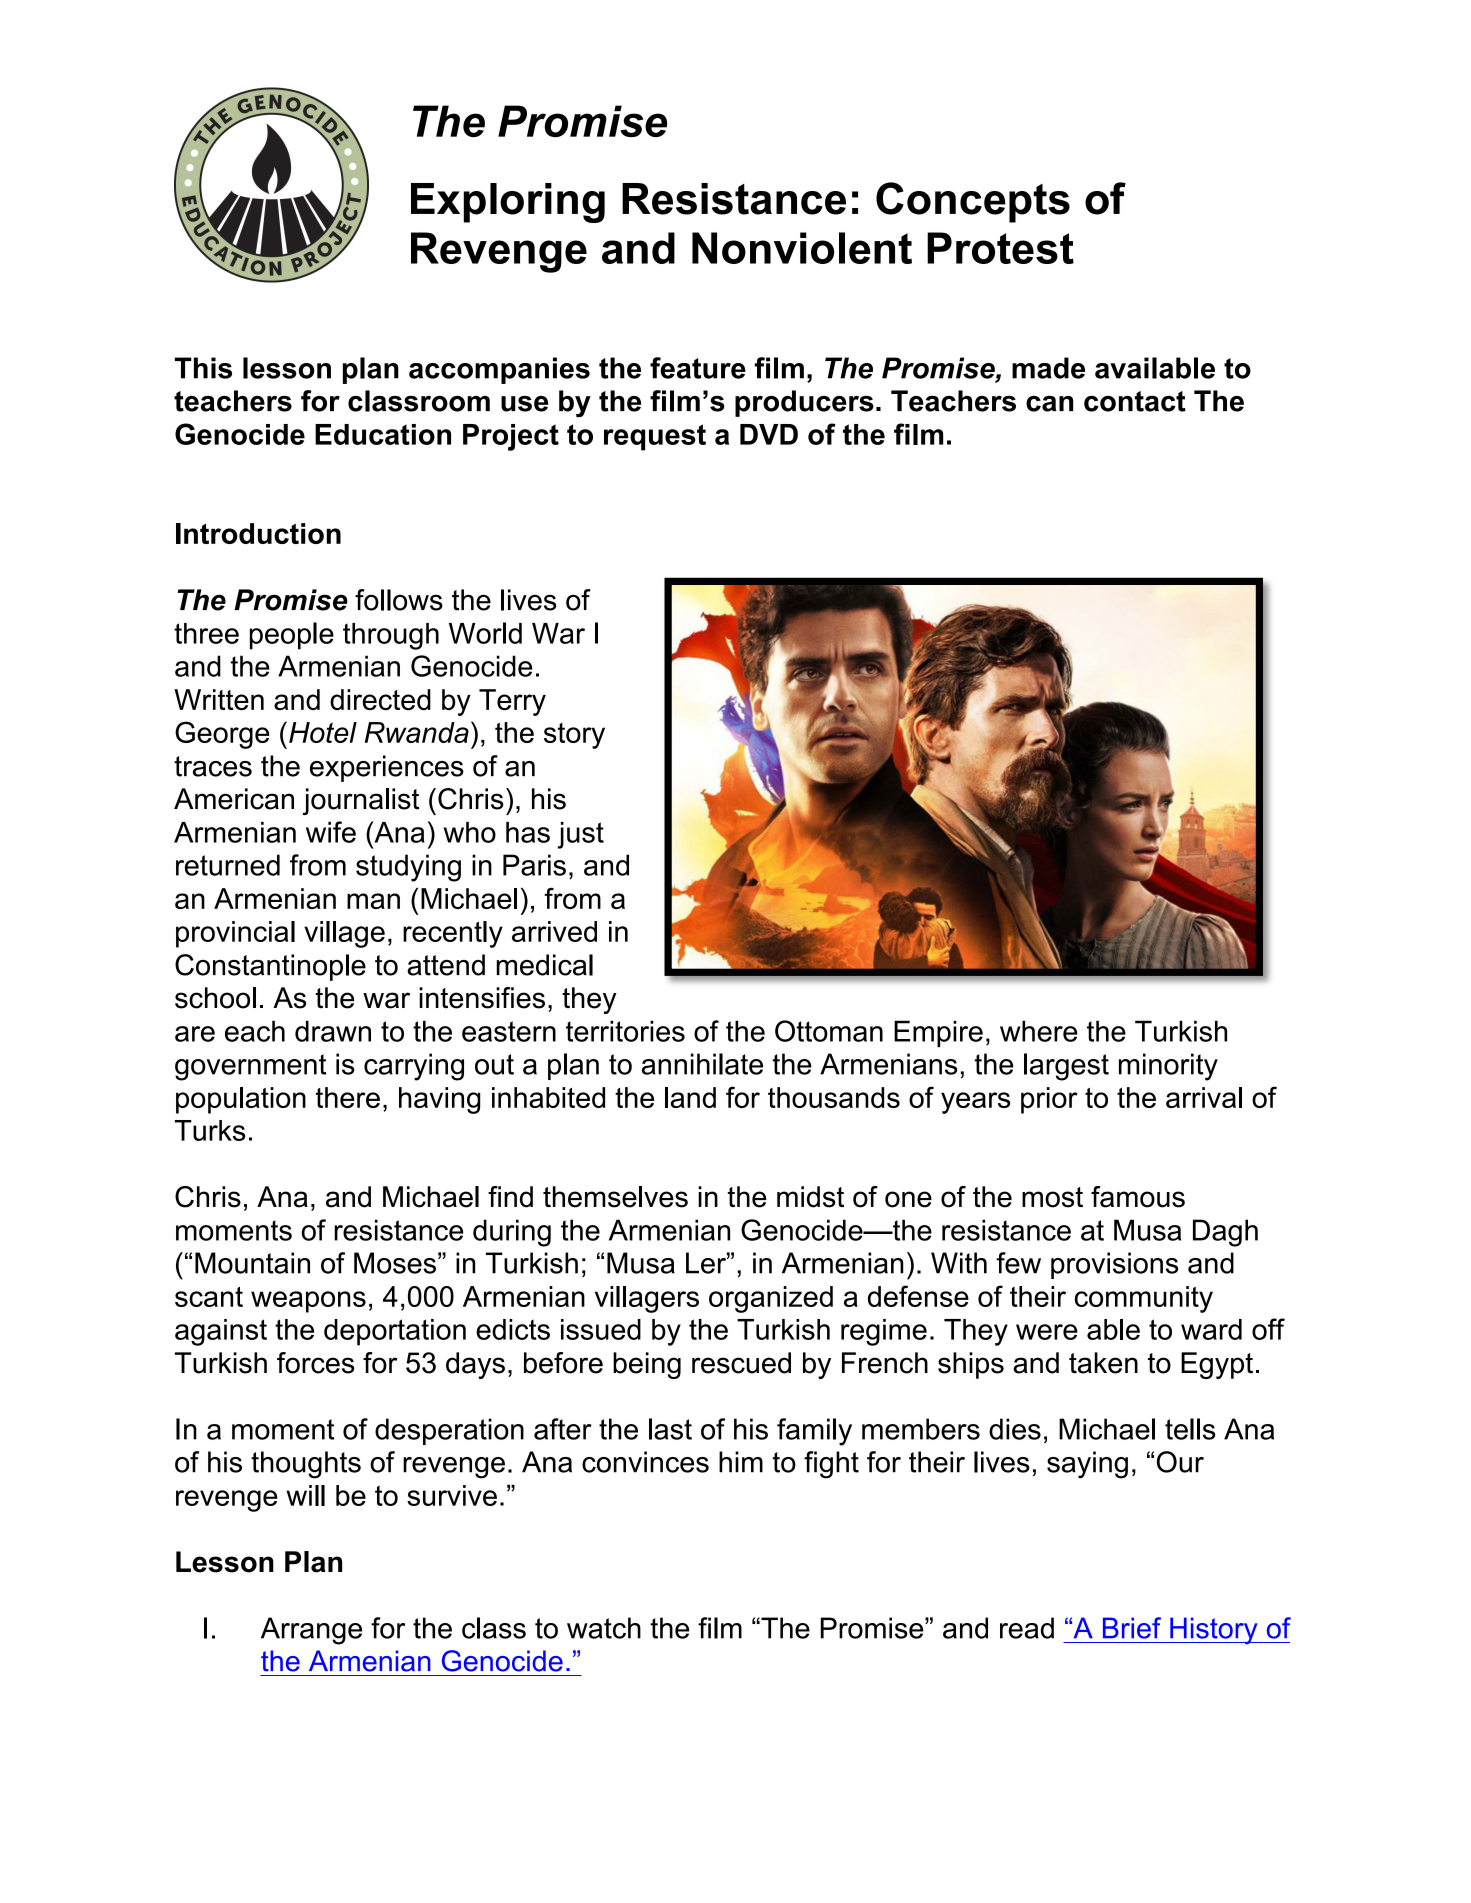 Image resolution: width=1471 pixels, height=1903 pixels. I want to click on Exploring, so click(508, 203).
